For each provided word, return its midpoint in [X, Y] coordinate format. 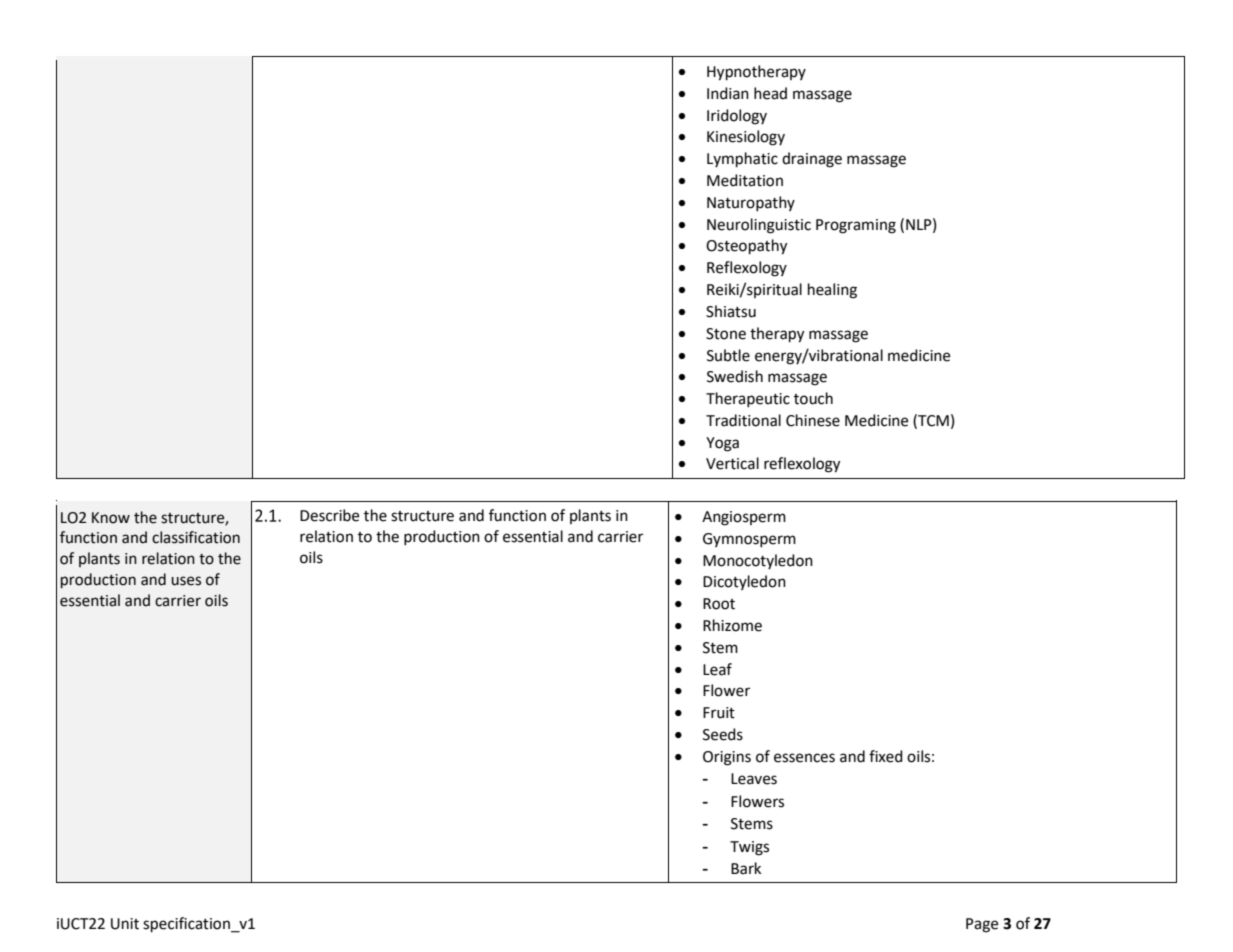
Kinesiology [746, 138]
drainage [812, 160]
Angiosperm [744, 518]
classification [196, 537]
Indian [728, 93]
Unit [125, 924]
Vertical [732, 463]
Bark [746, 868]
